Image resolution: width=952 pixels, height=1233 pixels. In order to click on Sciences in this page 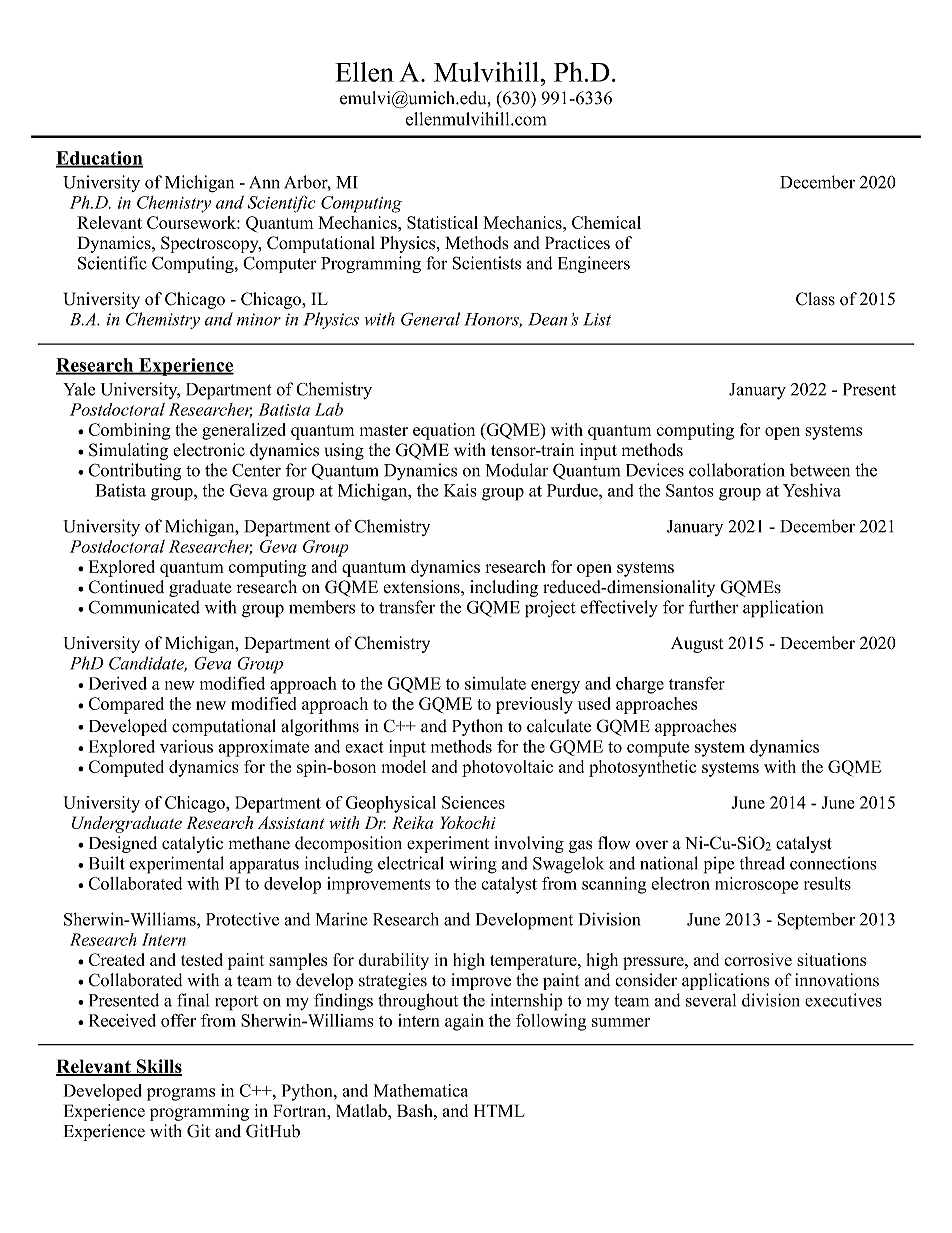, I will do `click(473, 802)`.
